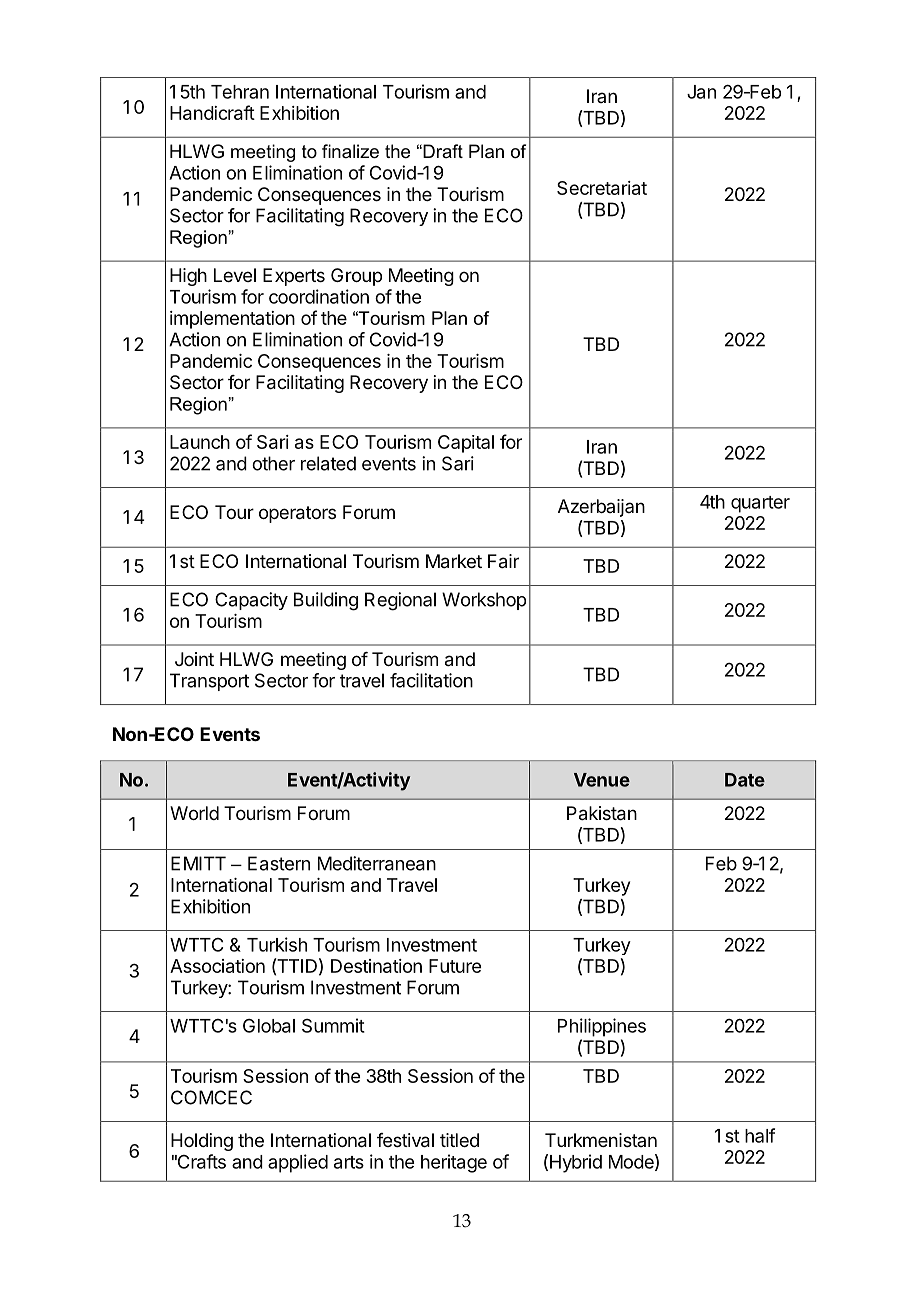 This screenshot has height=1307, width=924. What do you see at coordinates (273, 463) in the screenshot?
I see `other` at bounding box center [273, 463].
